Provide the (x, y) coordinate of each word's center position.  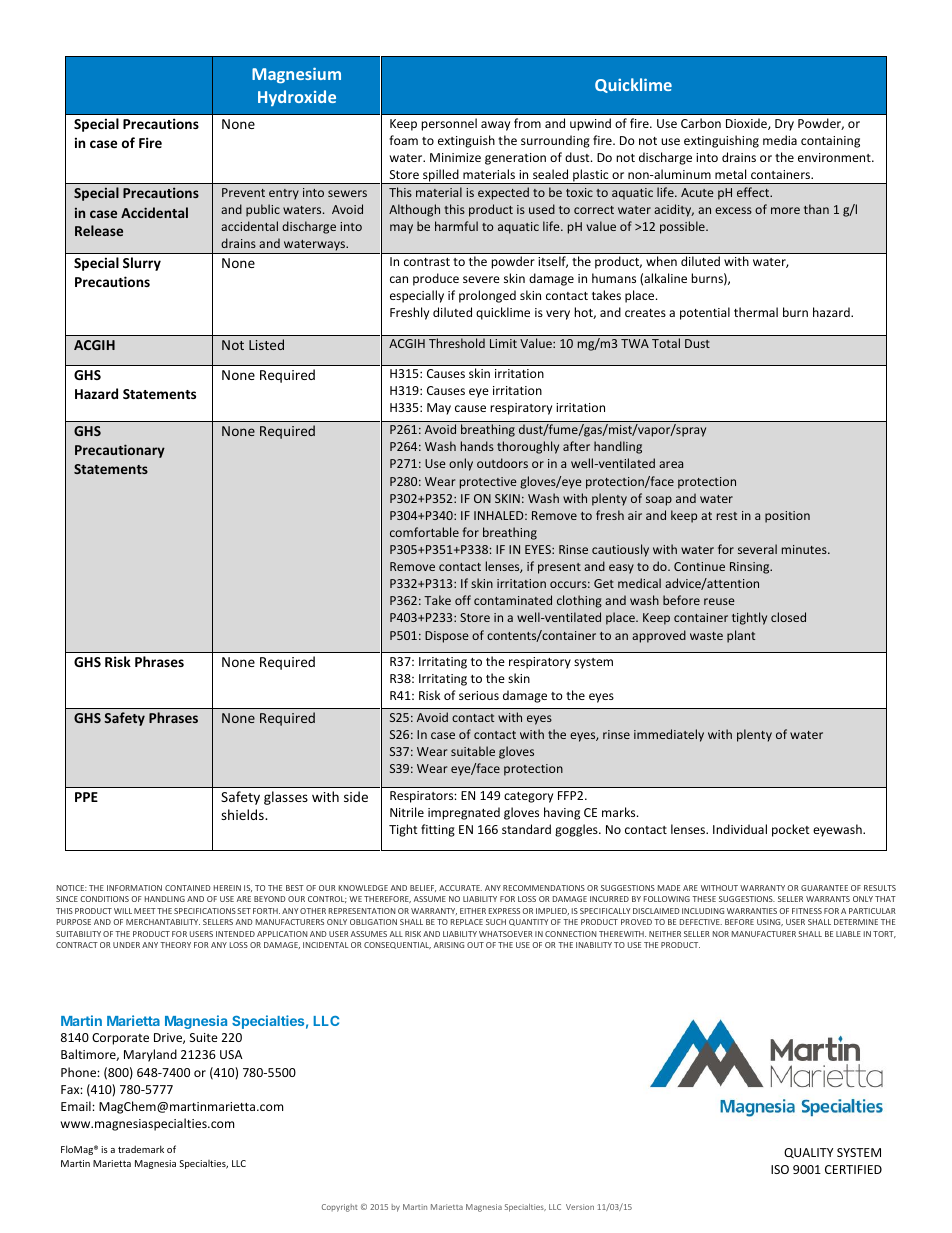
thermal (756, 312)
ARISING (449, 945)
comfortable (424, 532)
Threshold (457, 343)
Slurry (142, 264)
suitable (473, 751)
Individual (740, 829)
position (787, 517)
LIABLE (848, 934)
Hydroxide (297, 98)
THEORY (175, 945)
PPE (86, 797)
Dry (784, 125)
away (495, 126)
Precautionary (120, 451)
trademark (141, 1149)
